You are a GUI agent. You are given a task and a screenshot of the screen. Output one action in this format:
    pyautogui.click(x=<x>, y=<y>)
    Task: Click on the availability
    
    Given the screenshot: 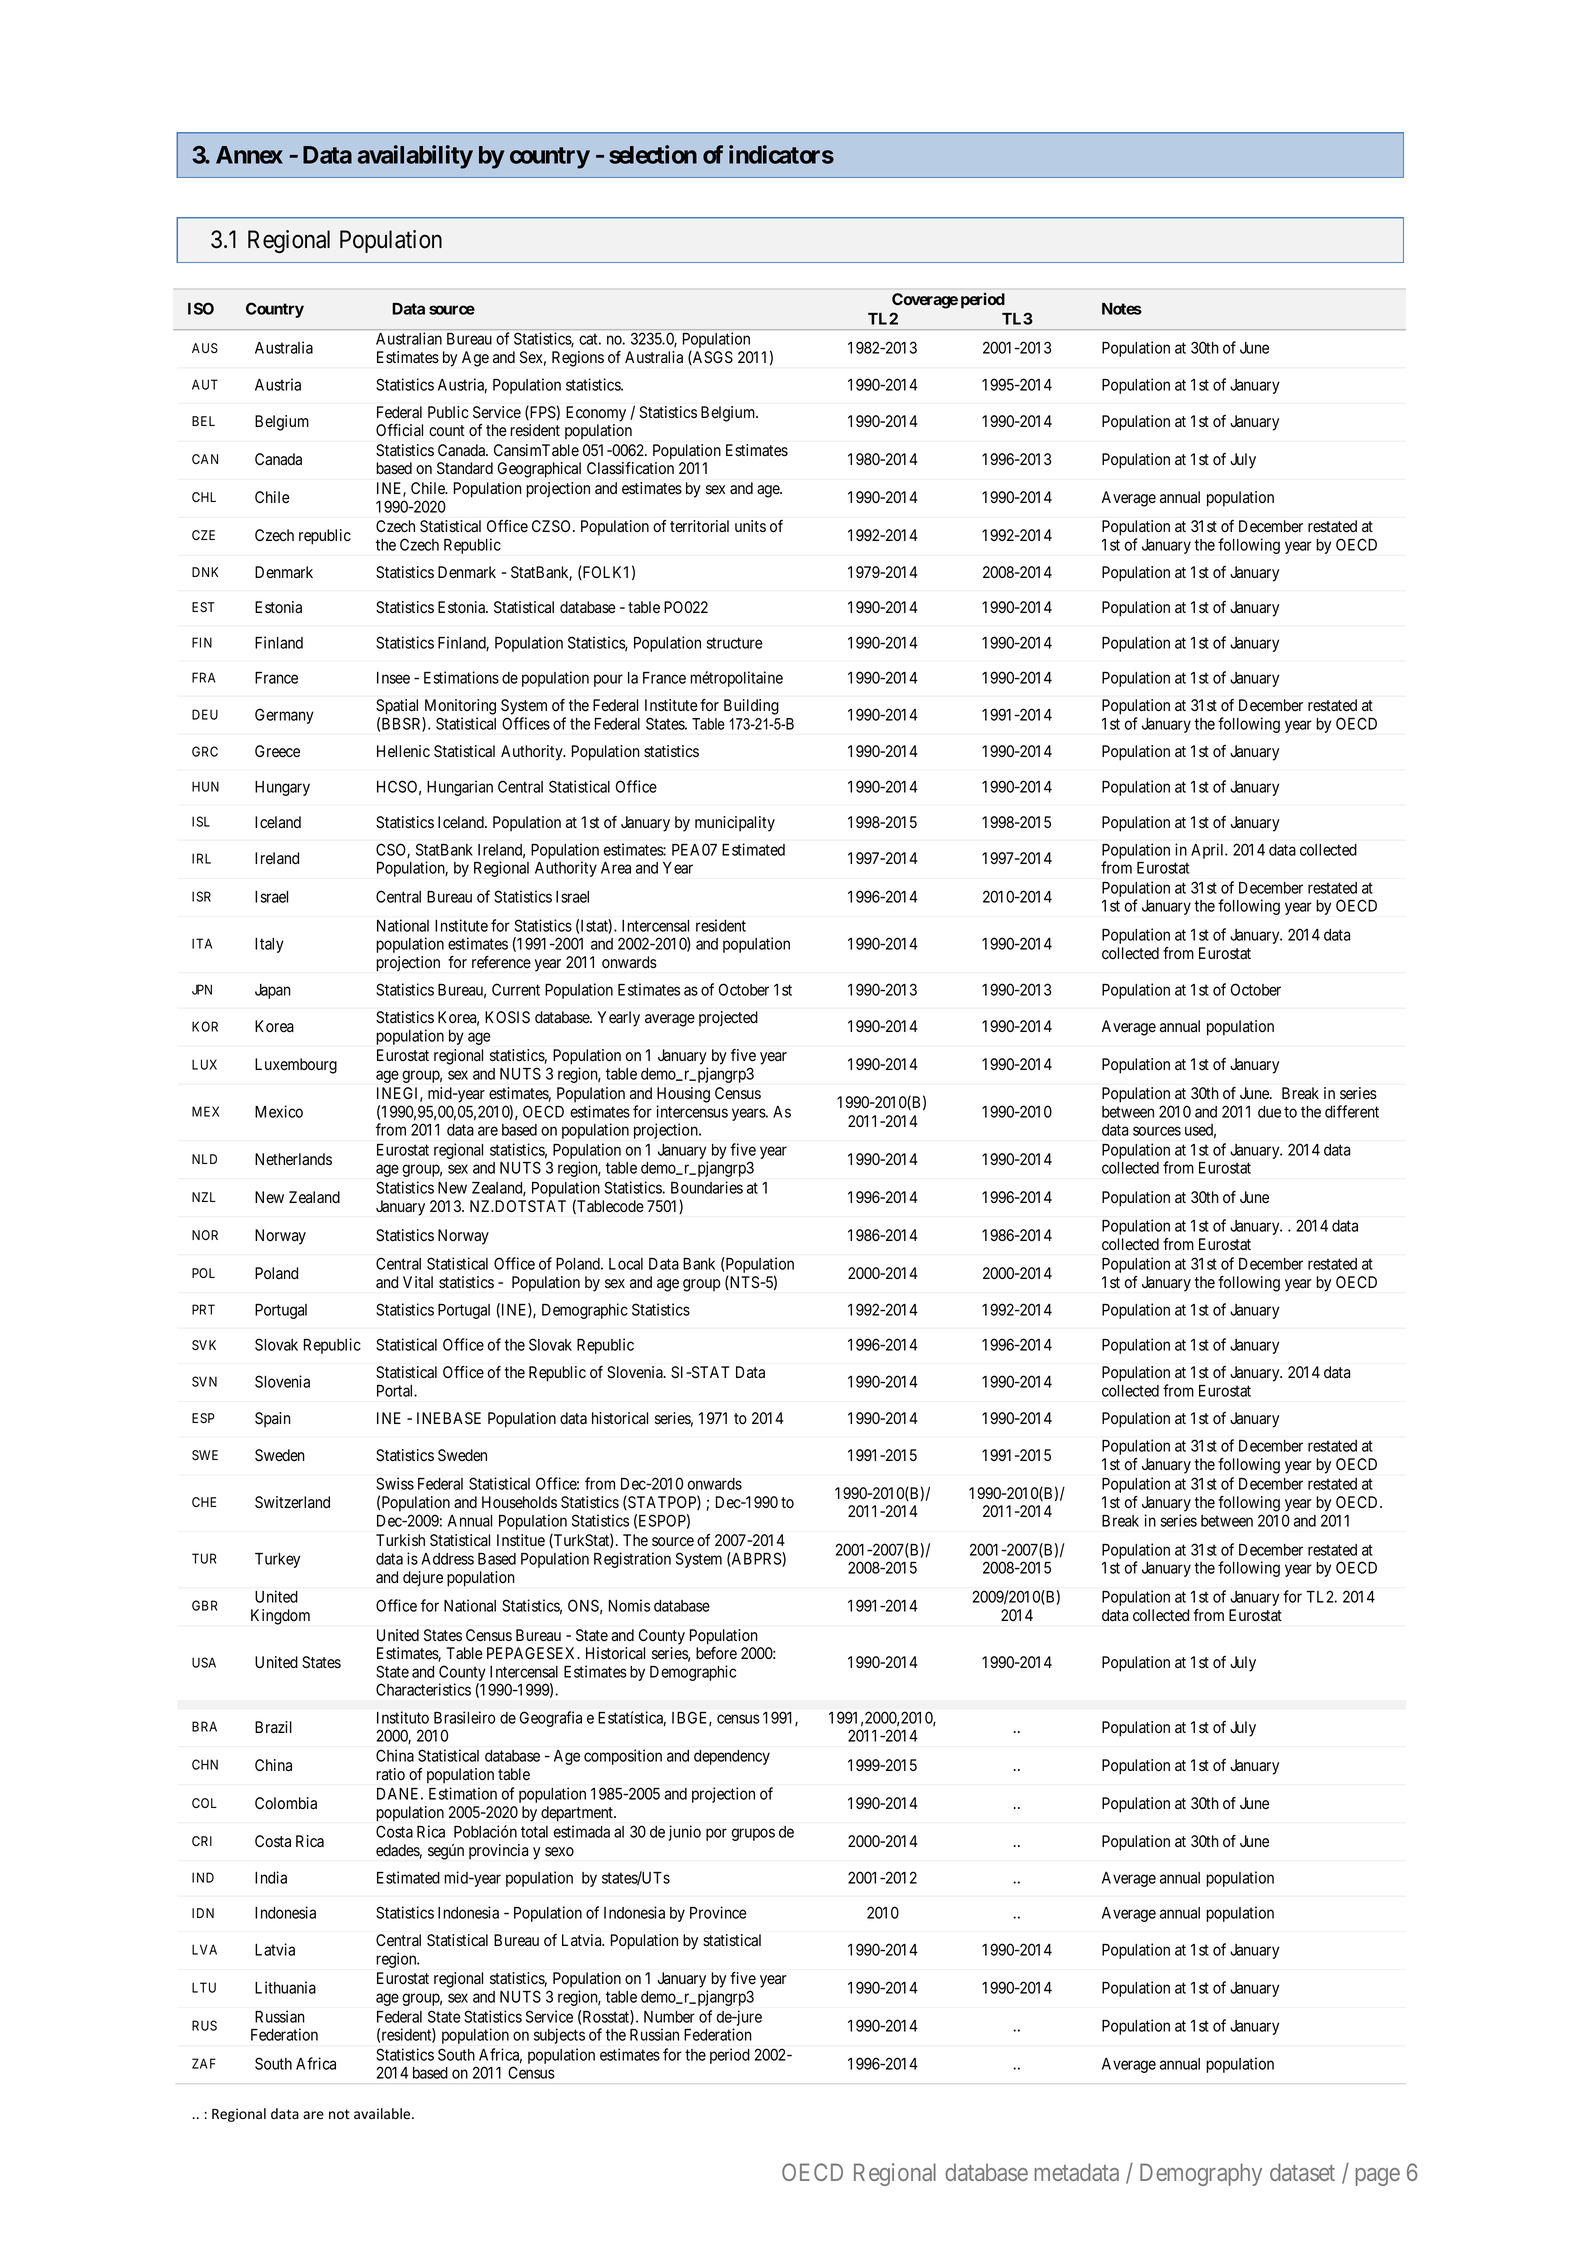 What is the action you would take?
    pyautogui.click(x=415, y=157)
